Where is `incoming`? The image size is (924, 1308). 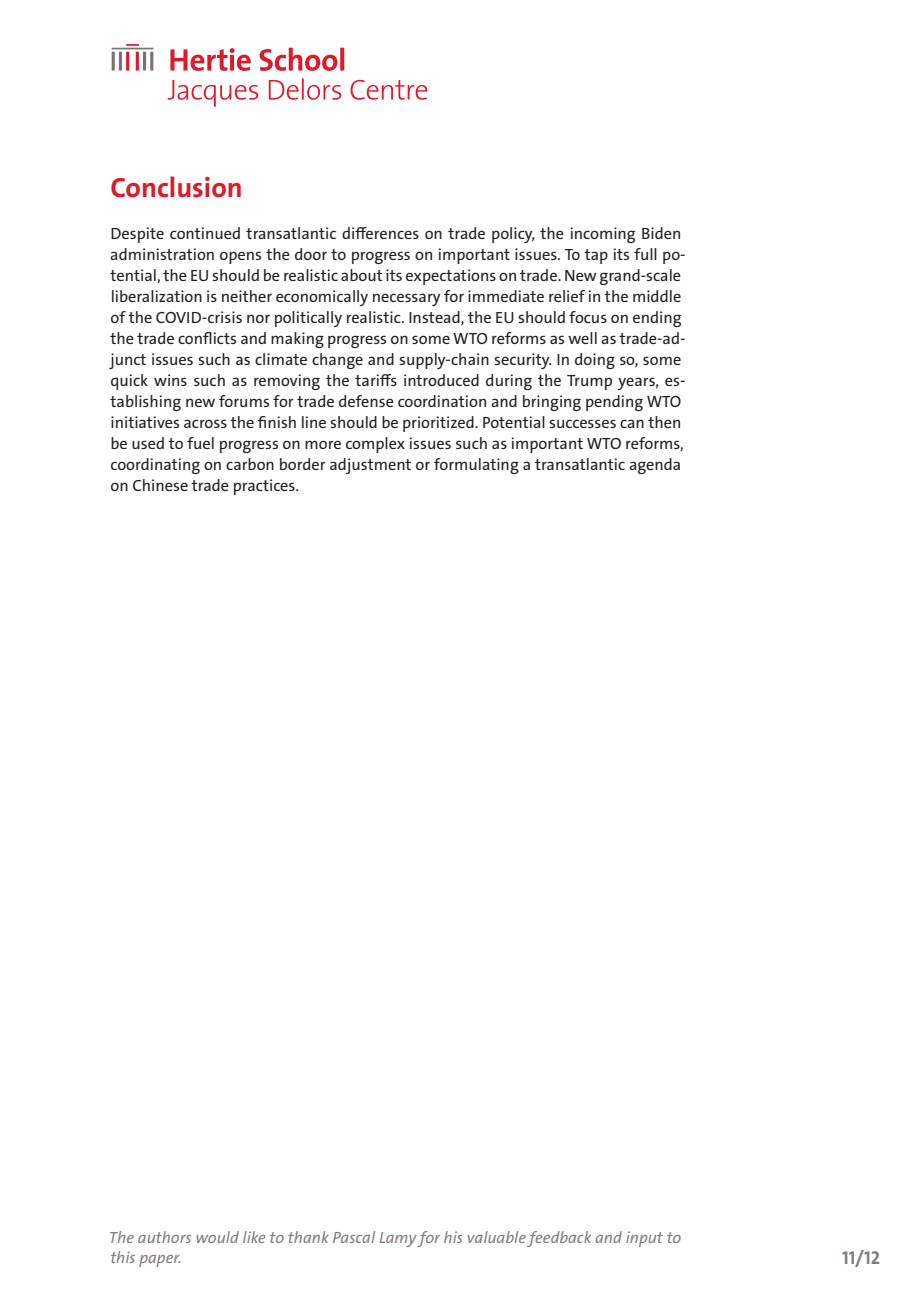 incoming is located at coordinates (602, 235).
